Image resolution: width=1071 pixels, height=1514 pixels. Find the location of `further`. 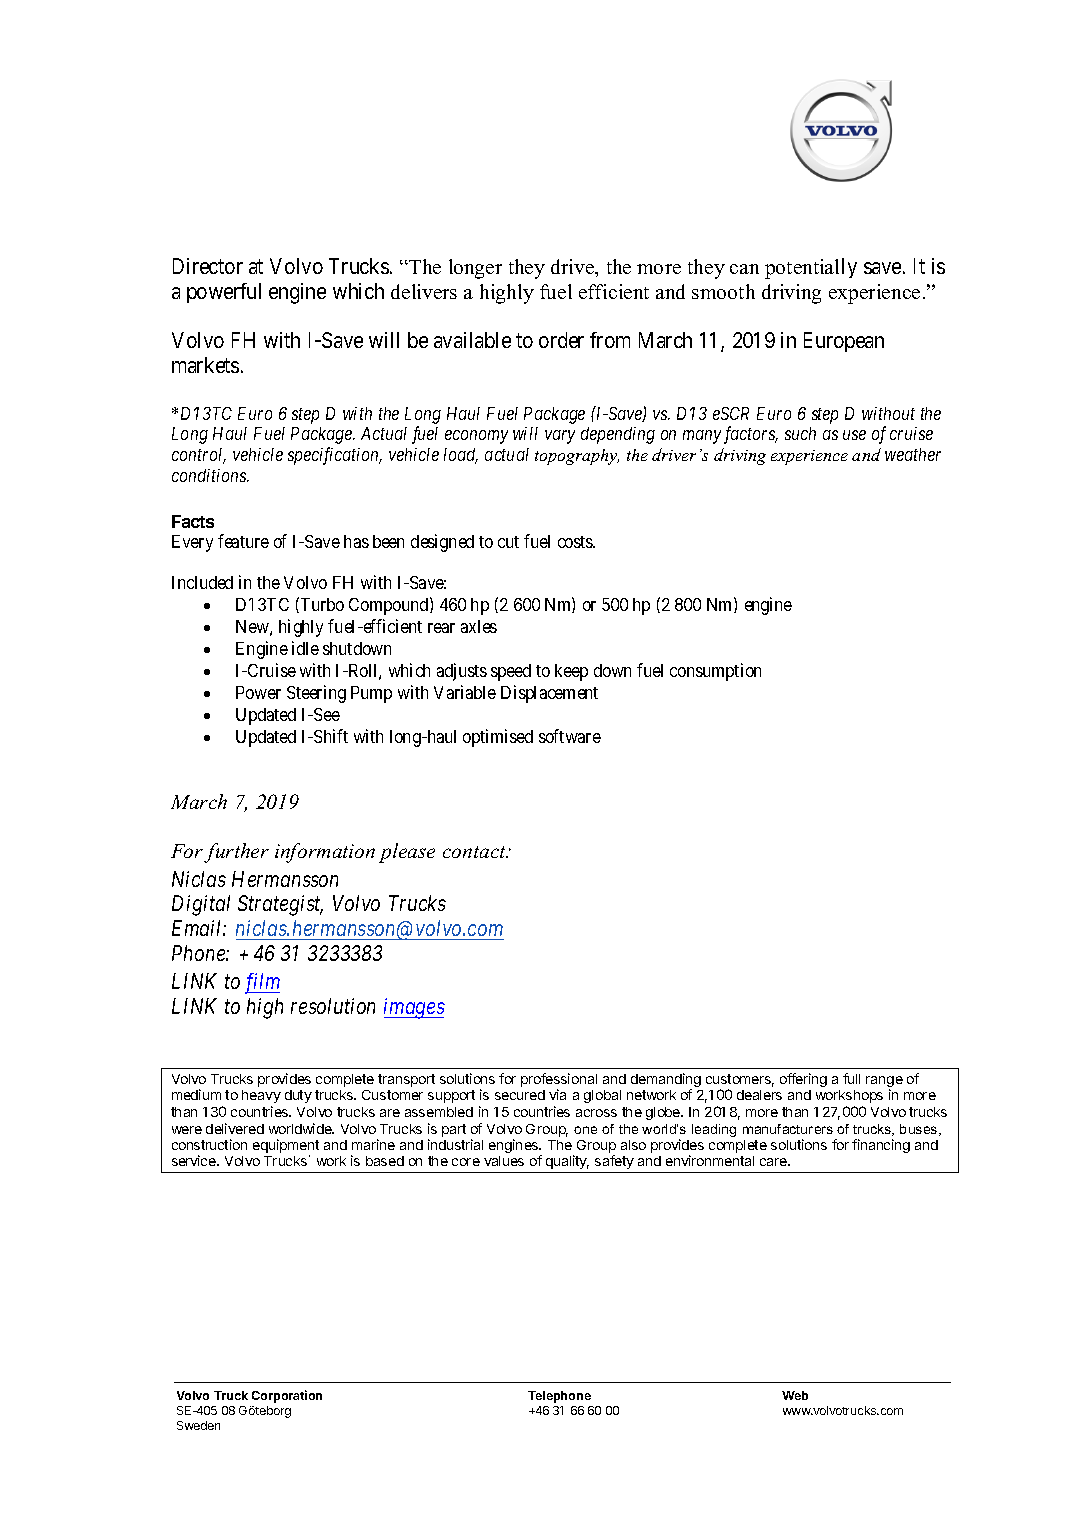

further is located at coordinates (236, 853).
